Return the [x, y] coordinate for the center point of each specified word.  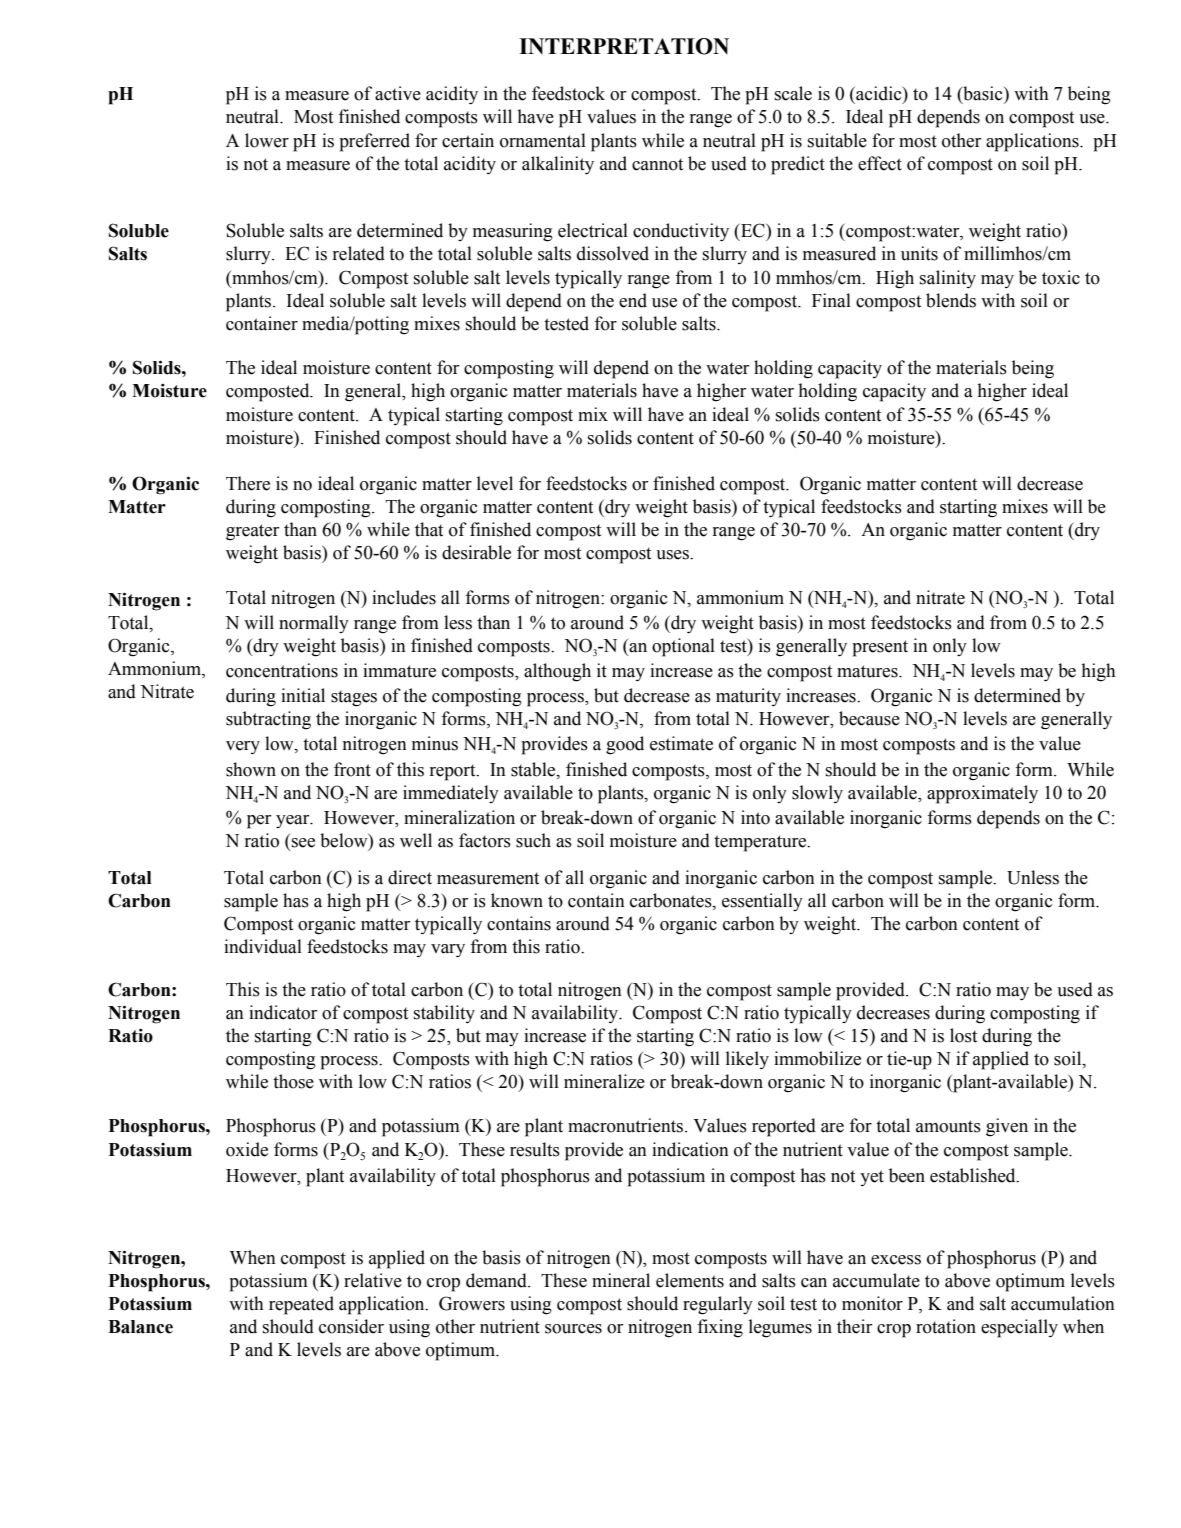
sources [573, 1329]
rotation [946, 1326]
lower [267, 140]
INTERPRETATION [624, 46]
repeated [301, 1305]
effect [880, 163]
